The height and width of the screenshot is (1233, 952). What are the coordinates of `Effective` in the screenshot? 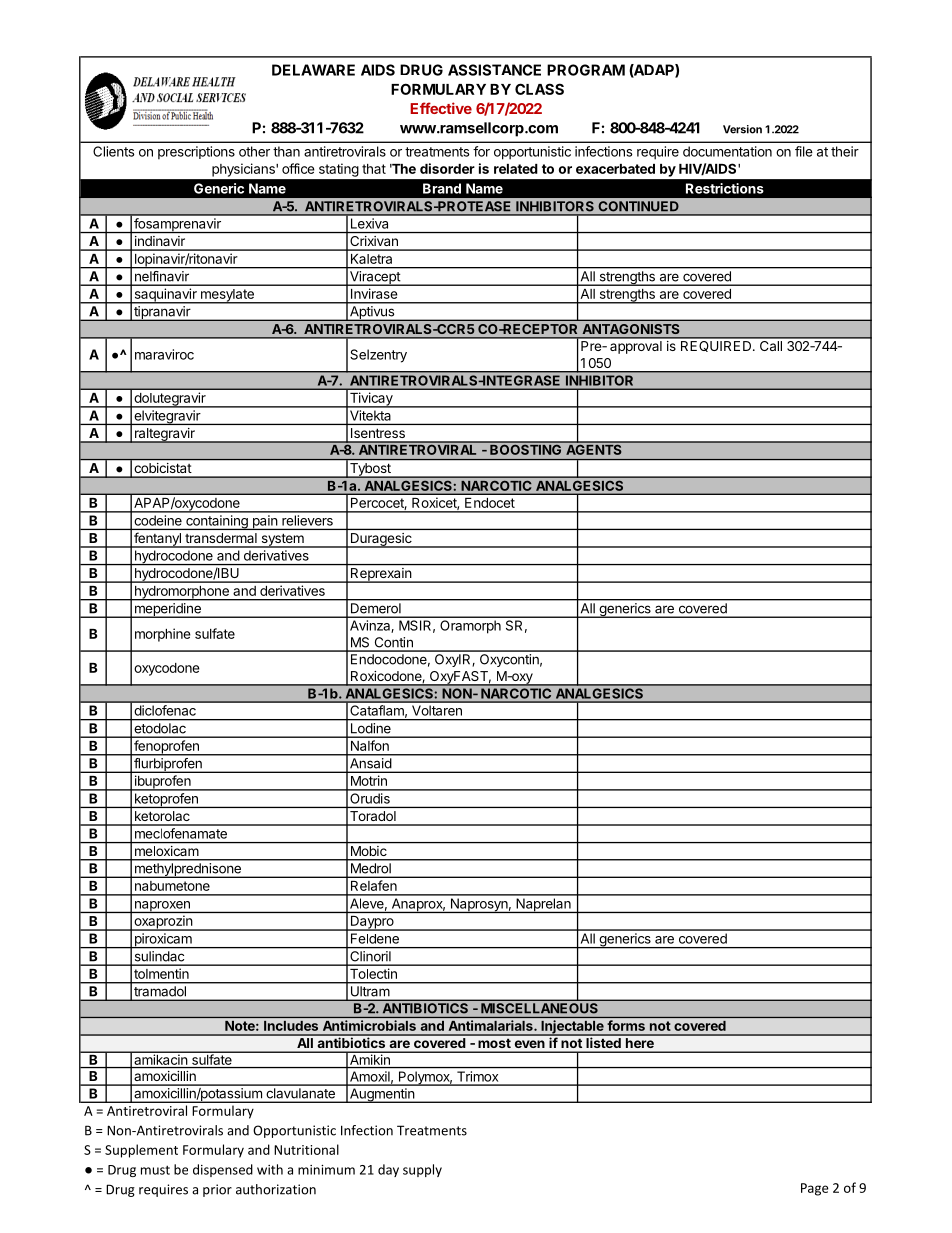 It's located at (441, 108).
